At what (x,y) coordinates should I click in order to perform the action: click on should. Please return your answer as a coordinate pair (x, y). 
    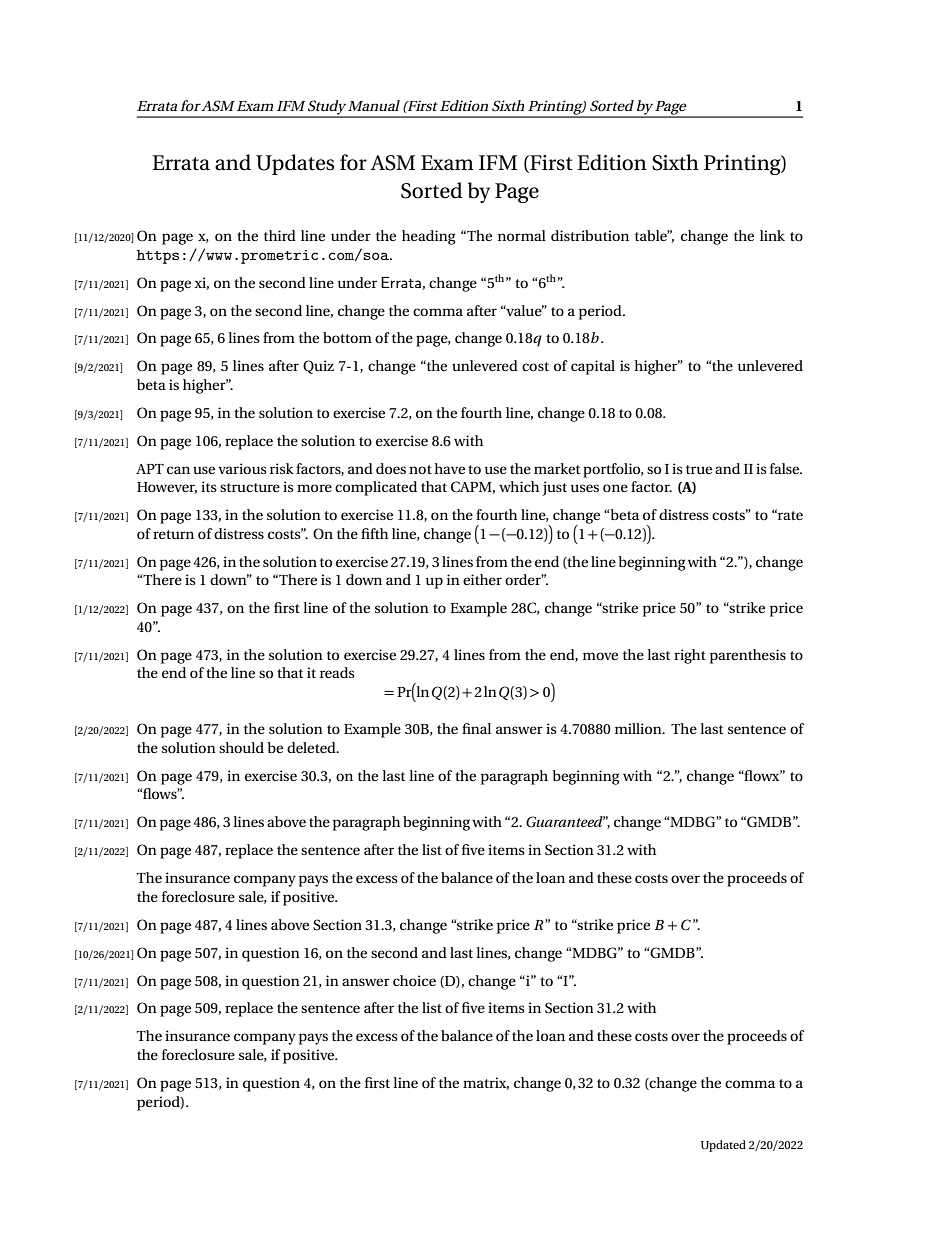
    Looking at the image, I should click on (241, 747).
